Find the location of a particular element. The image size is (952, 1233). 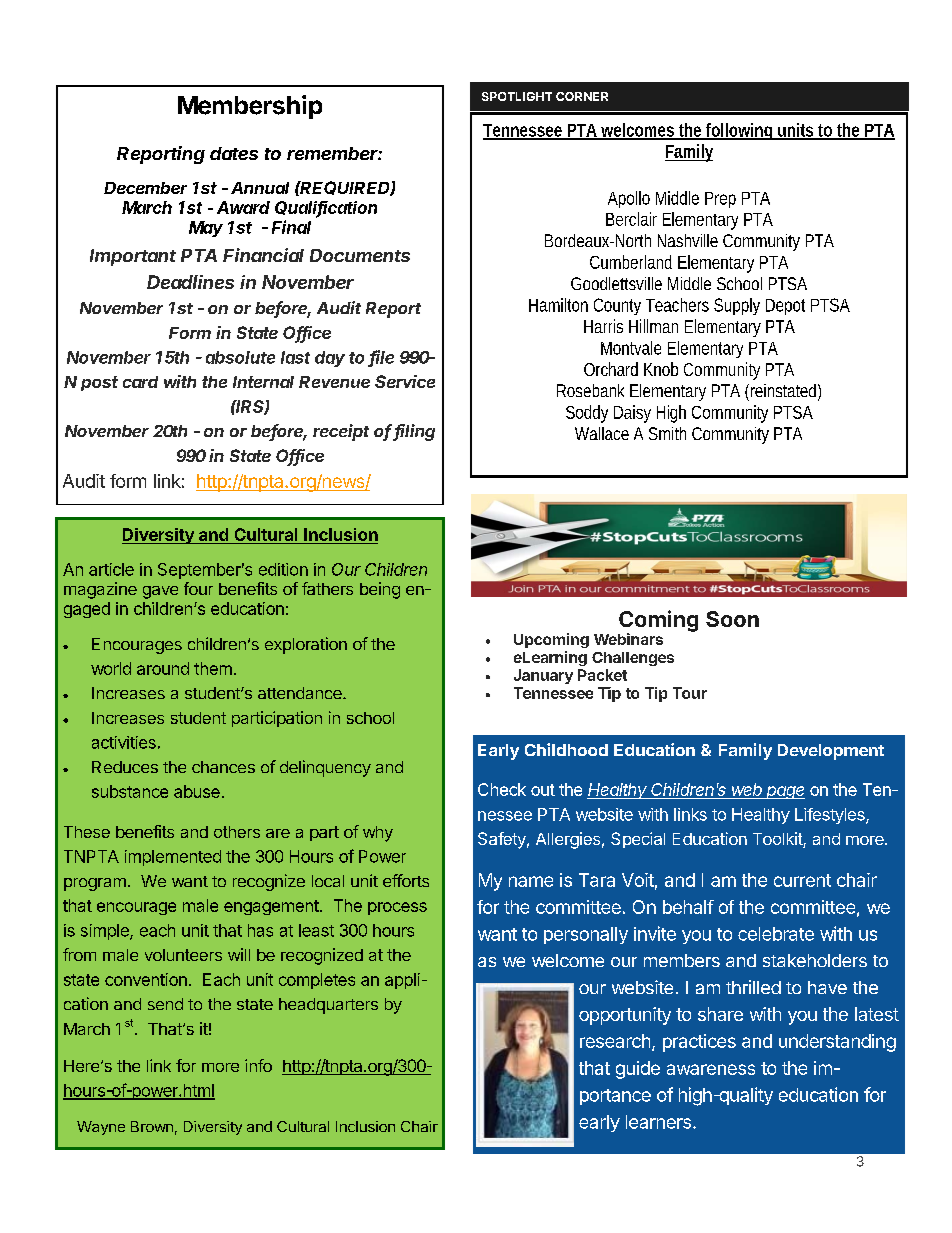

card is located at coordinates (140, 382).
